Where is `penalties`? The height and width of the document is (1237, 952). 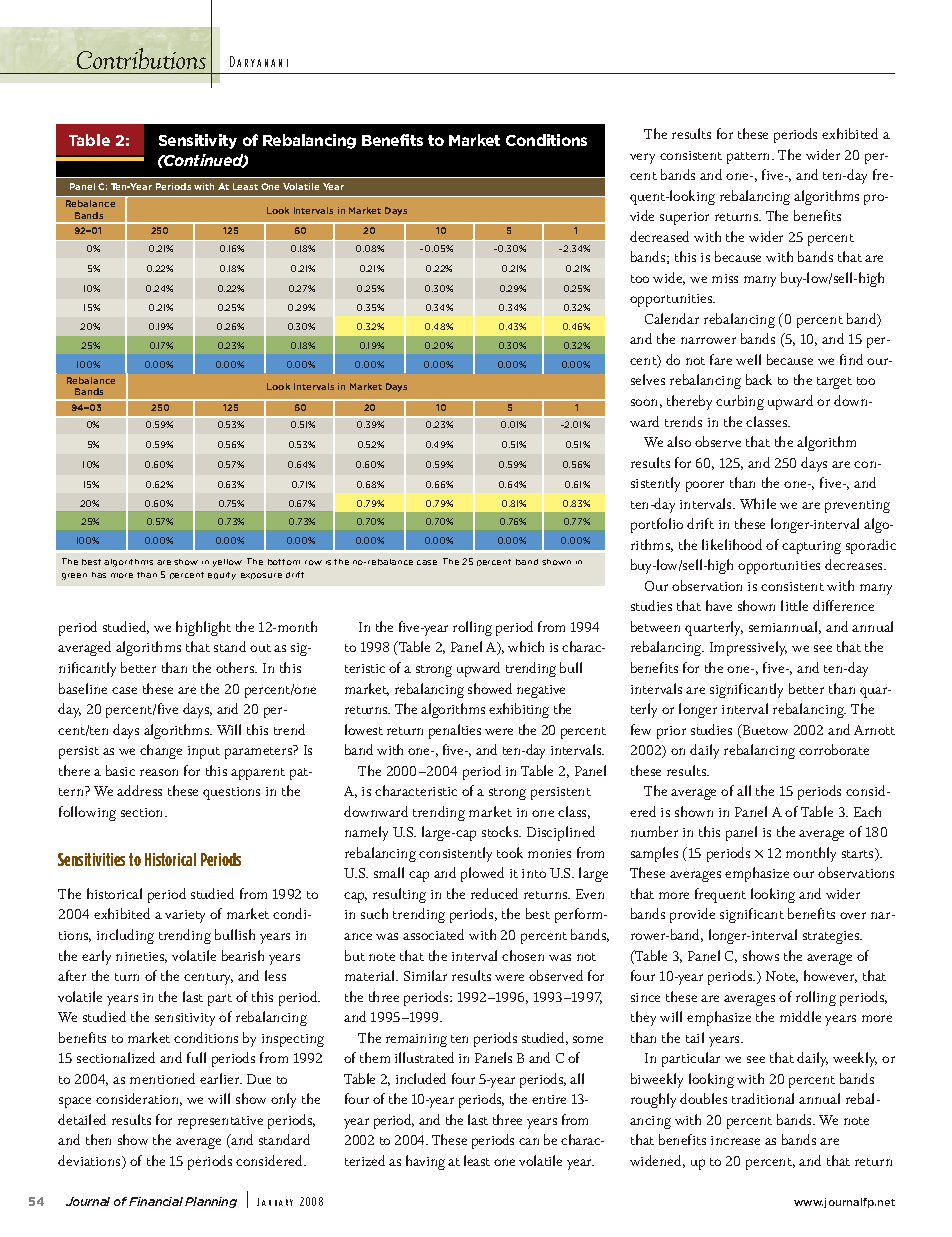
penalties is located at coordinates (455, 731).
